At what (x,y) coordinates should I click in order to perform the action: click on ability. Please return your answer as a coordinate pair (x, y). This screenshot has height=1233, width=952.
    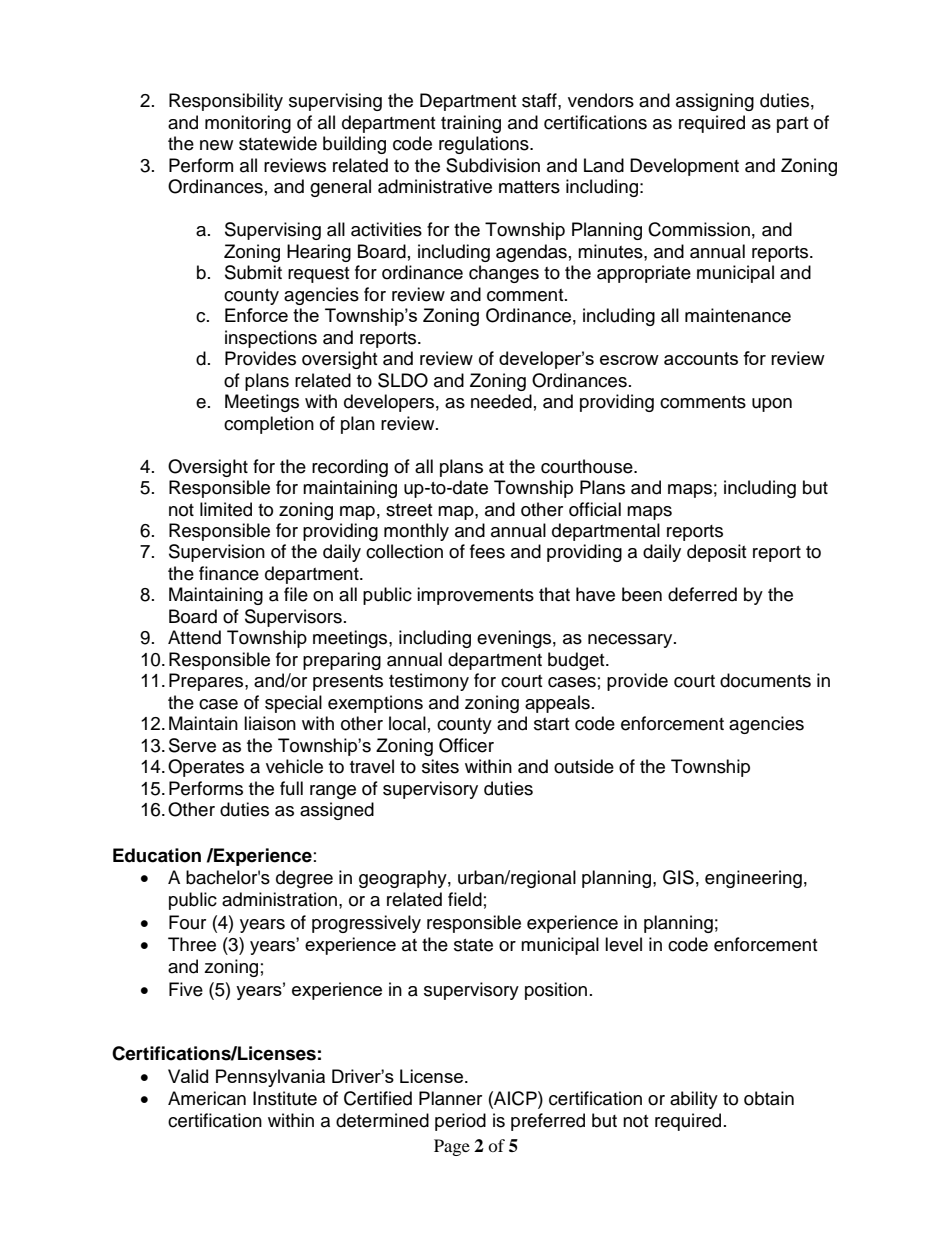
    Looking at the image, I should click on (694, 1100).
